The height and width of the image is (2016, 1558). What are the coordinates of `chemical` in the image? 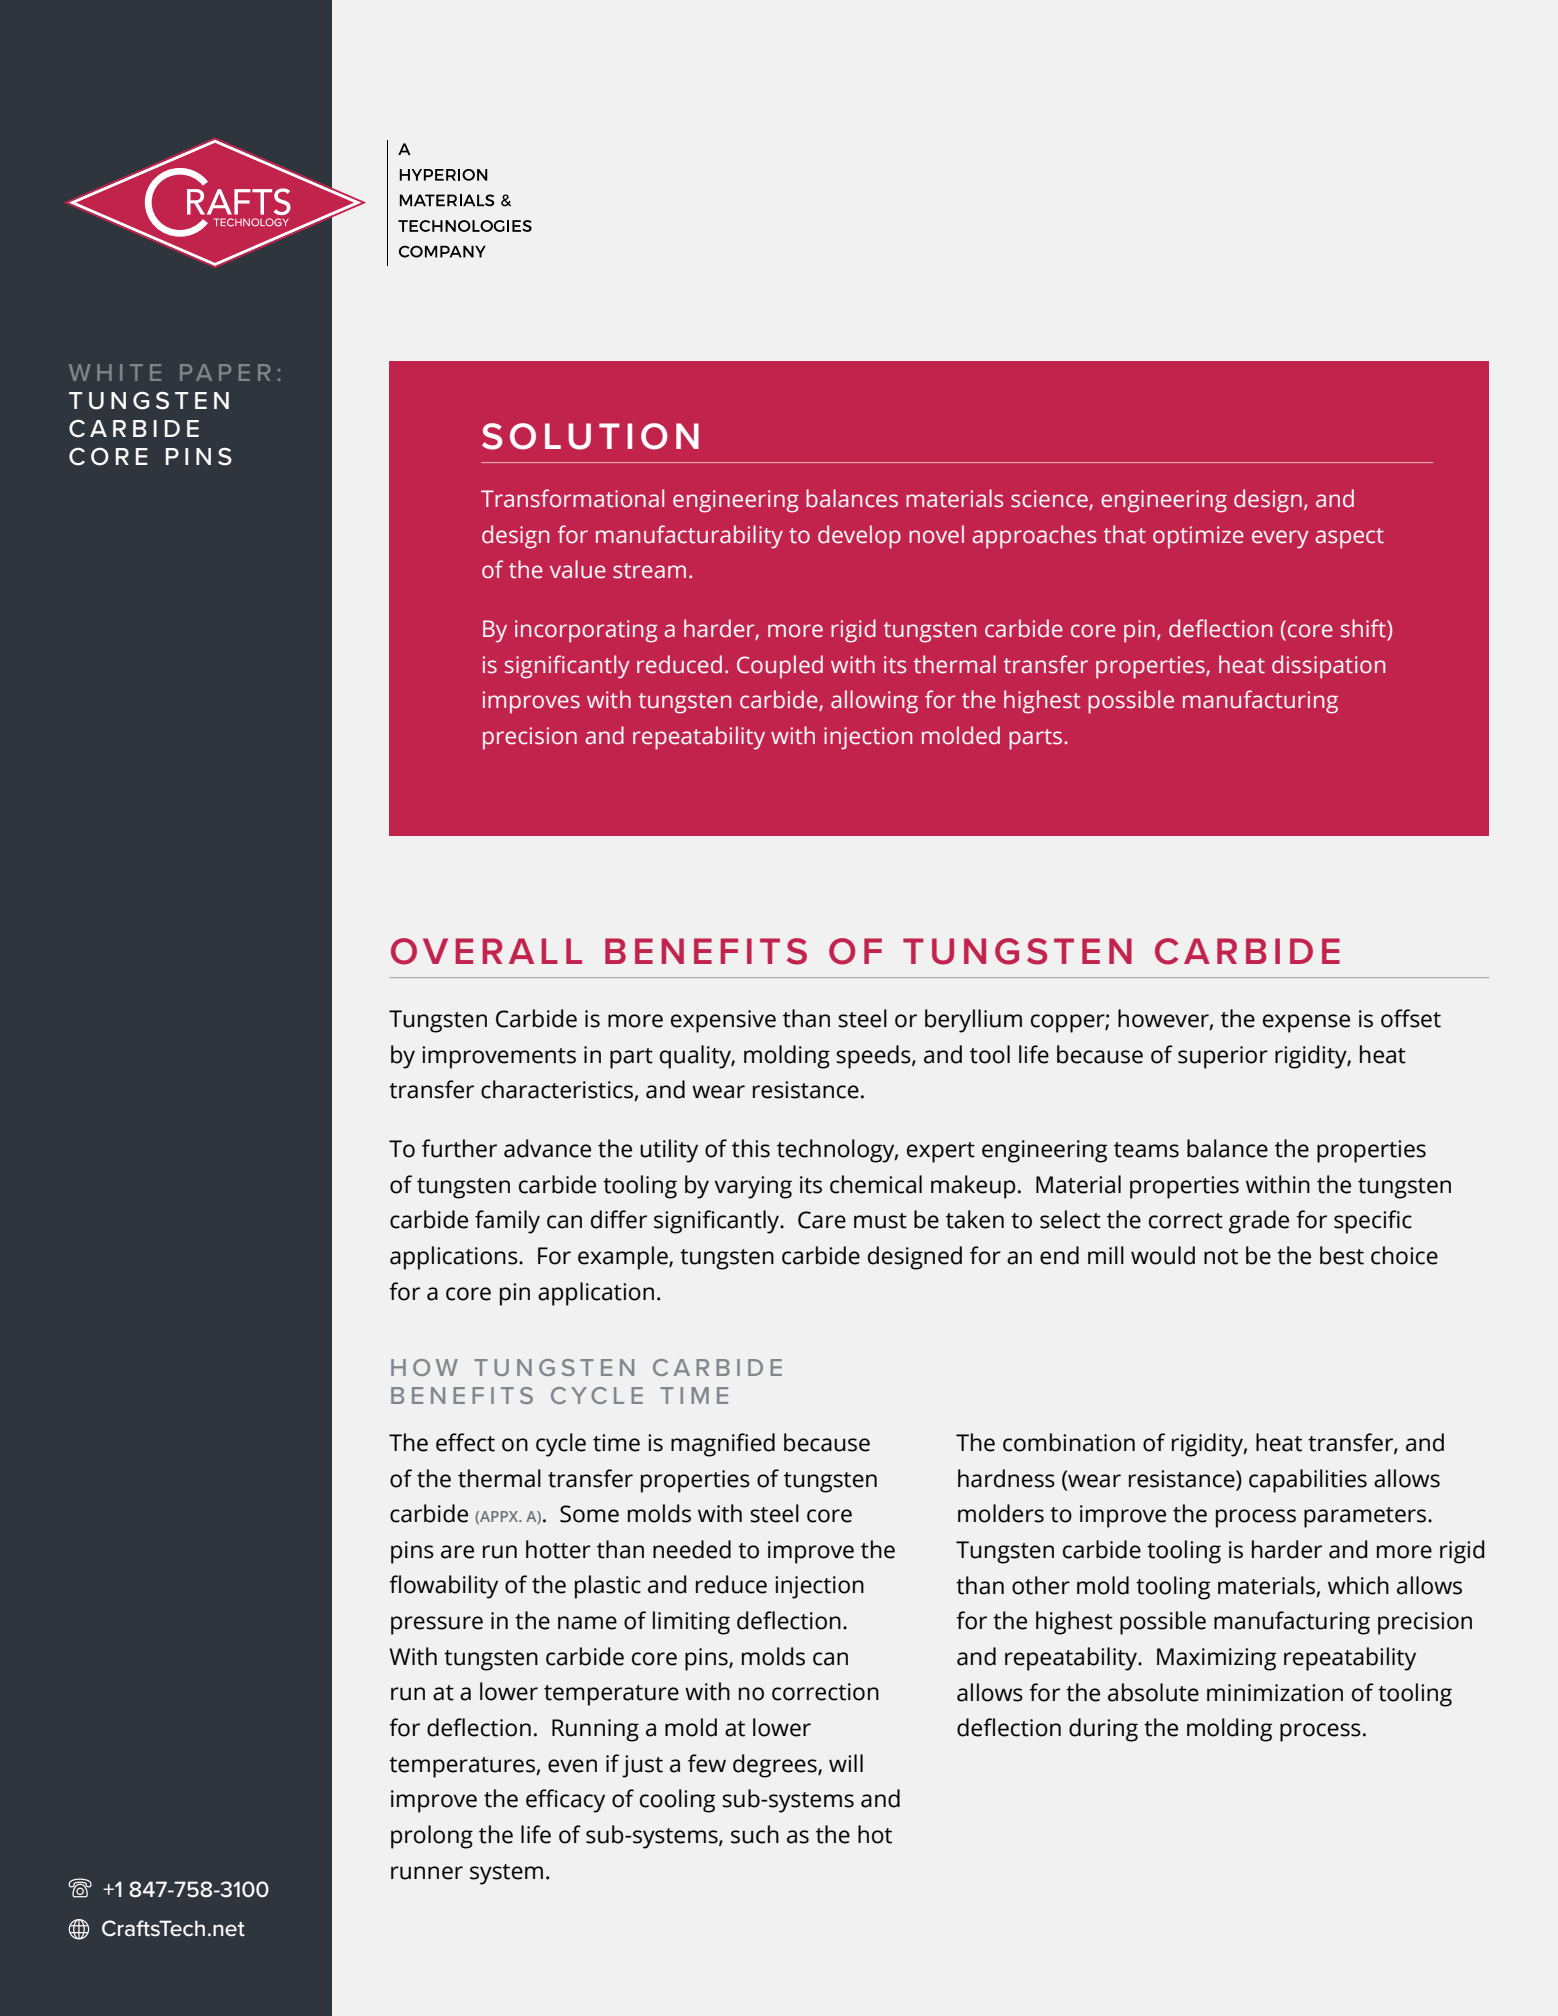 It's located at (876, 1184).
